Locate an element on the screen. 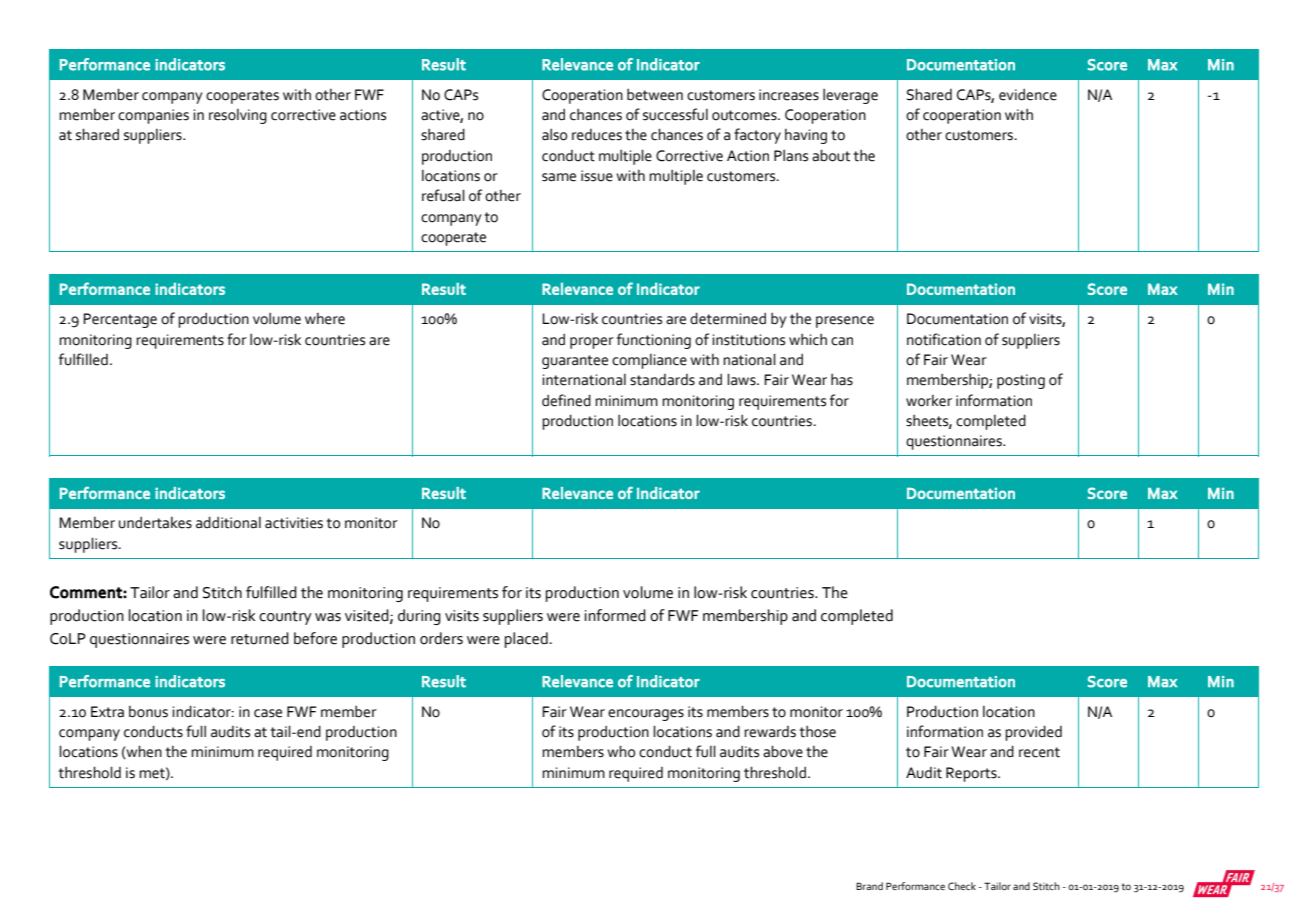  also is located at coordinates (554, 135).
